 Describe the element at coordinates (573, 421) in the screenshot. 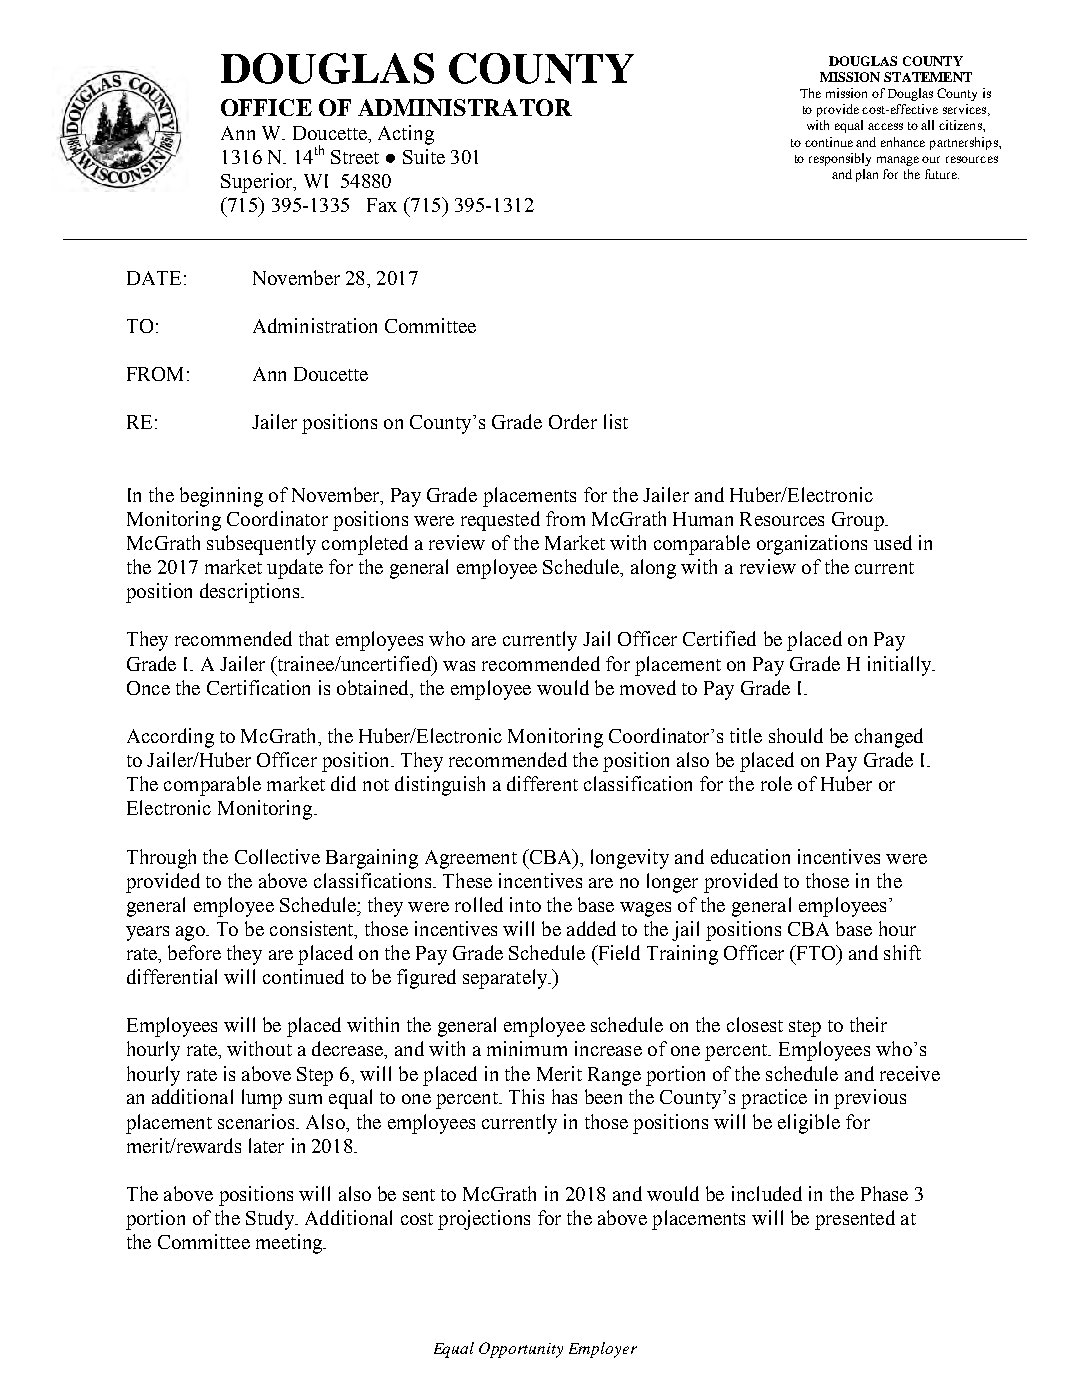

I see `Order` at that location.
